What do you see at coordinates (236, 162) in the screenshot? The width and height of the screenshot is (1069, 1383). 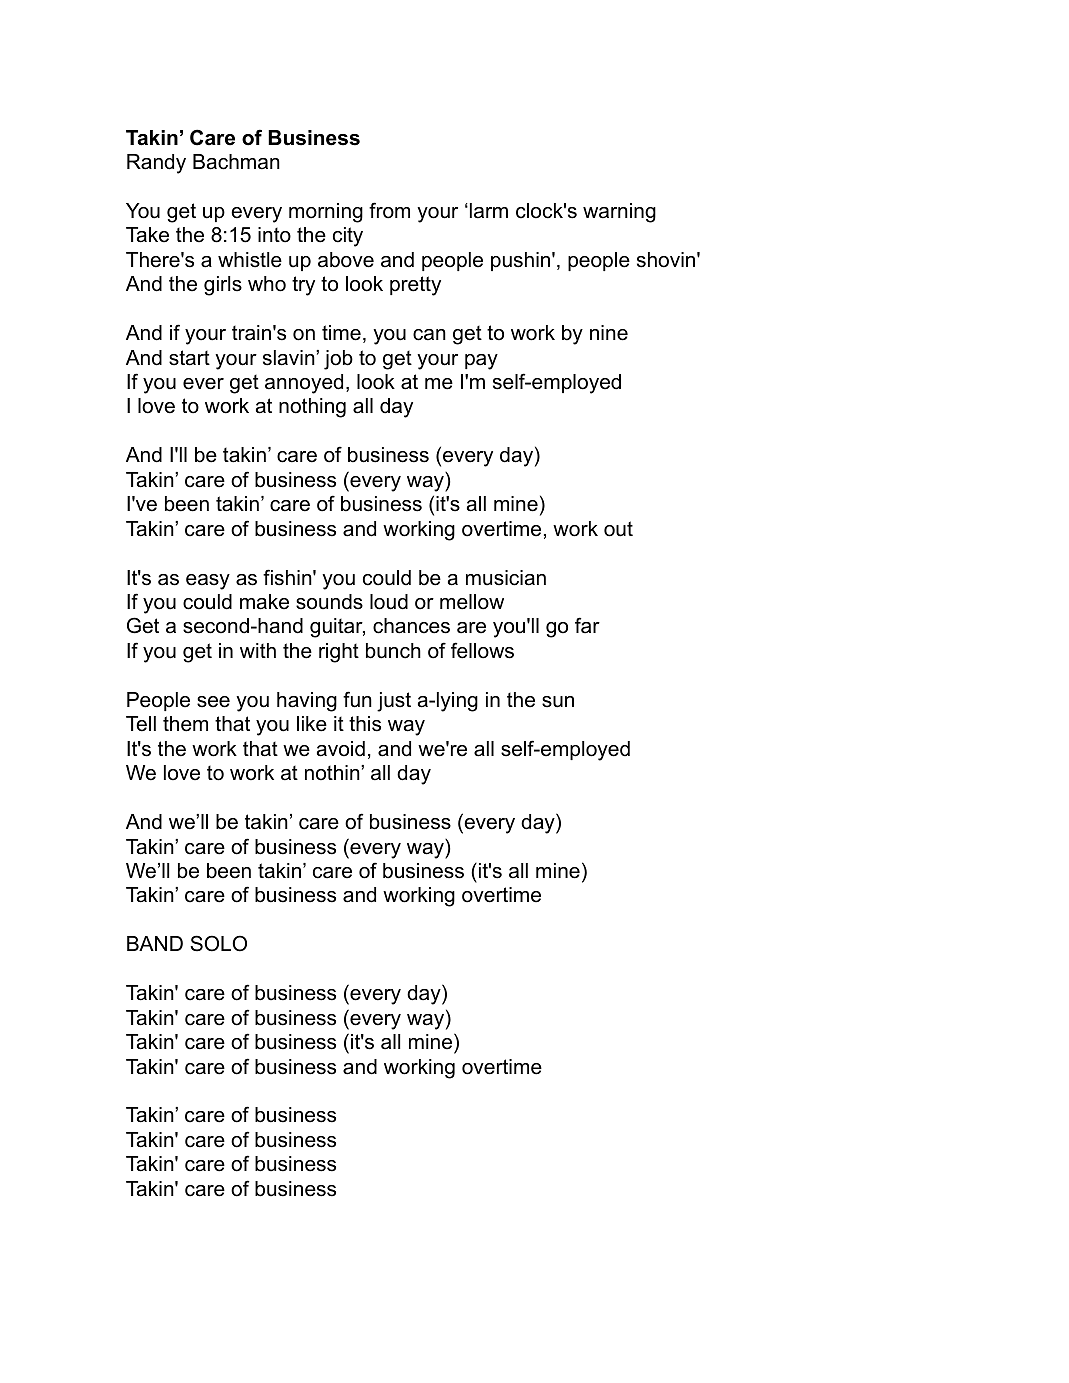 I see `Bachman` at bounding box center [236, 162].
